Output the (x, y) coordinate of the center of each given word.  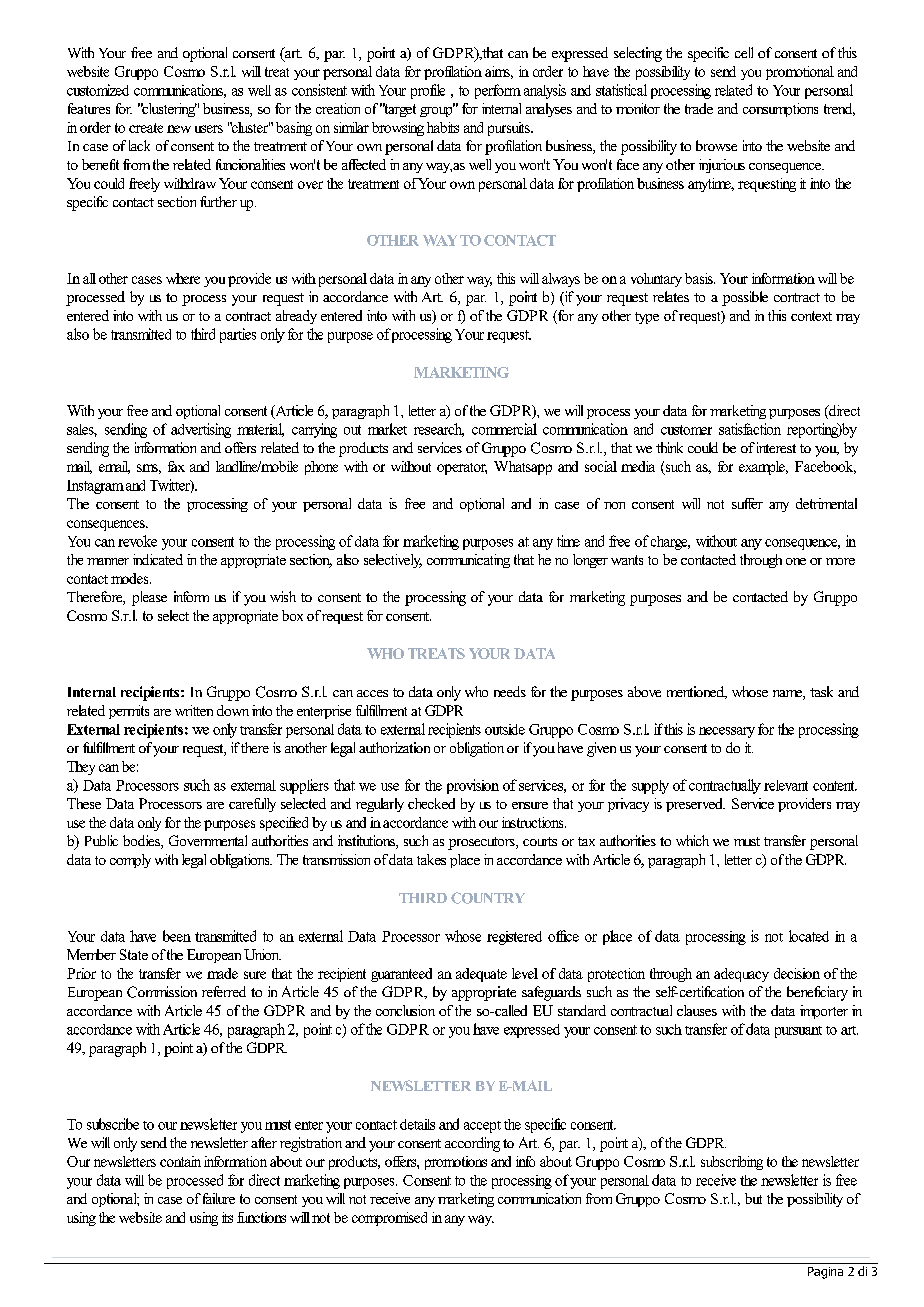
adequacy (741, 975)
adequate (481, 975)
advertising (201, 430)
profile (428, 91)
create (146, 128)
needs (510, 691)
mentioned (696, 692)
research (439, 430)
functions (261, 1217)
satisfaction (750, 429)
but (753, 1198)
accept (482, 1127)
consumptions (780, 110)
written (194, 710)
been (177, 936)
